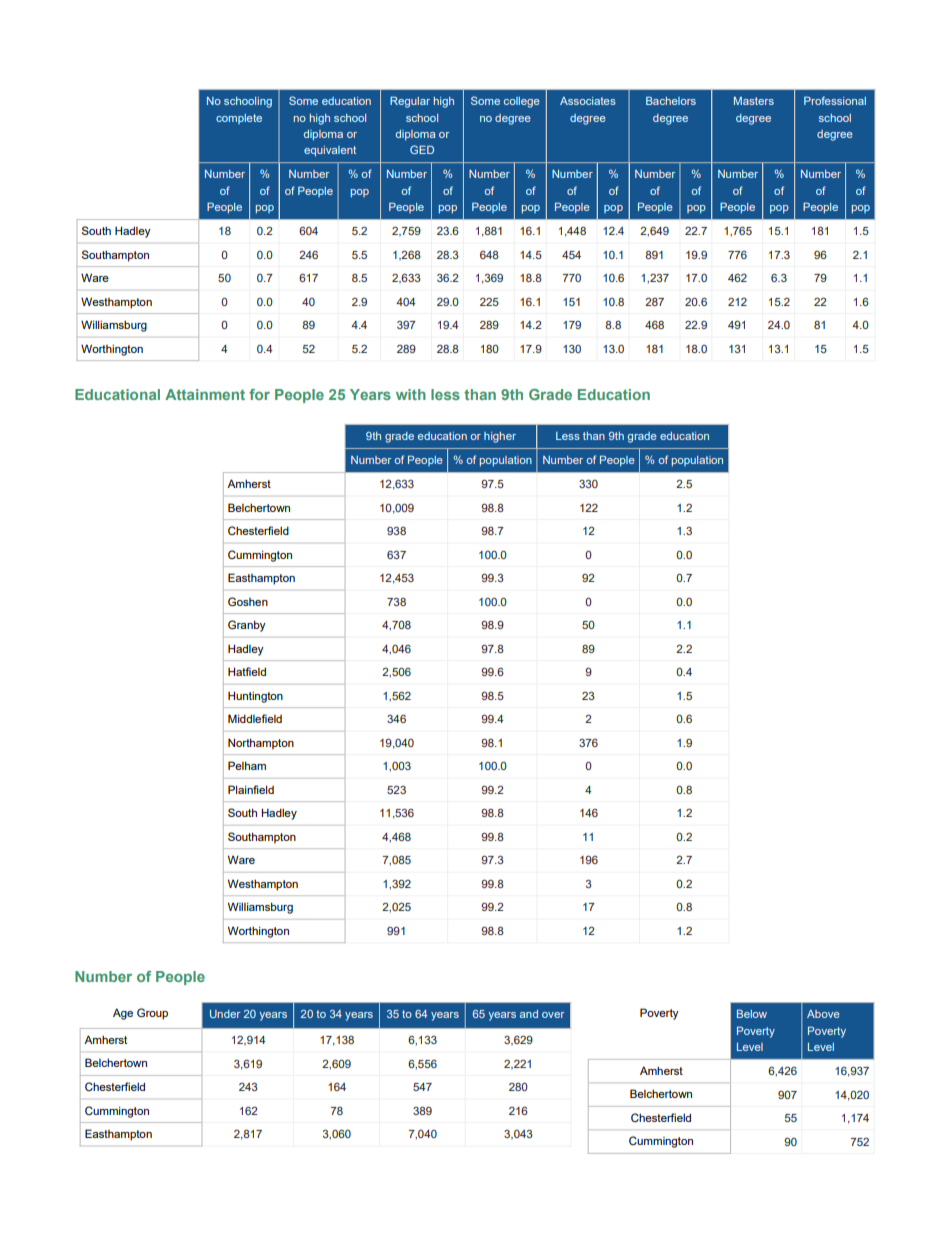 This page has width=952, height=1233. What do you see at coordinates (225, 1014) in the page?
I see `Under` at bounding box center [225, 1014].
